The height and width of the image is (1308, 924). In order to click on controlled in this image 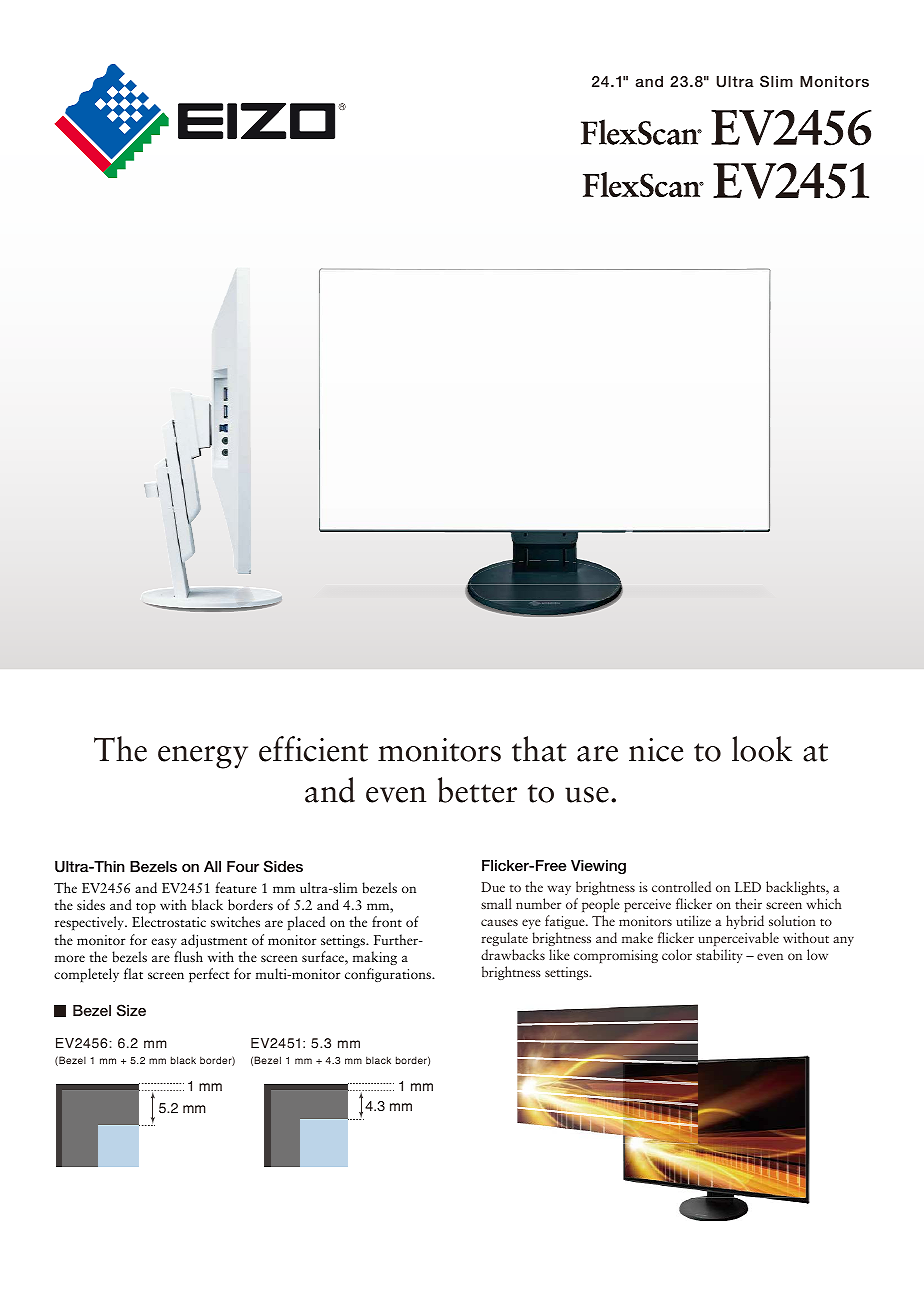, I will do `click(681, 886)`.
